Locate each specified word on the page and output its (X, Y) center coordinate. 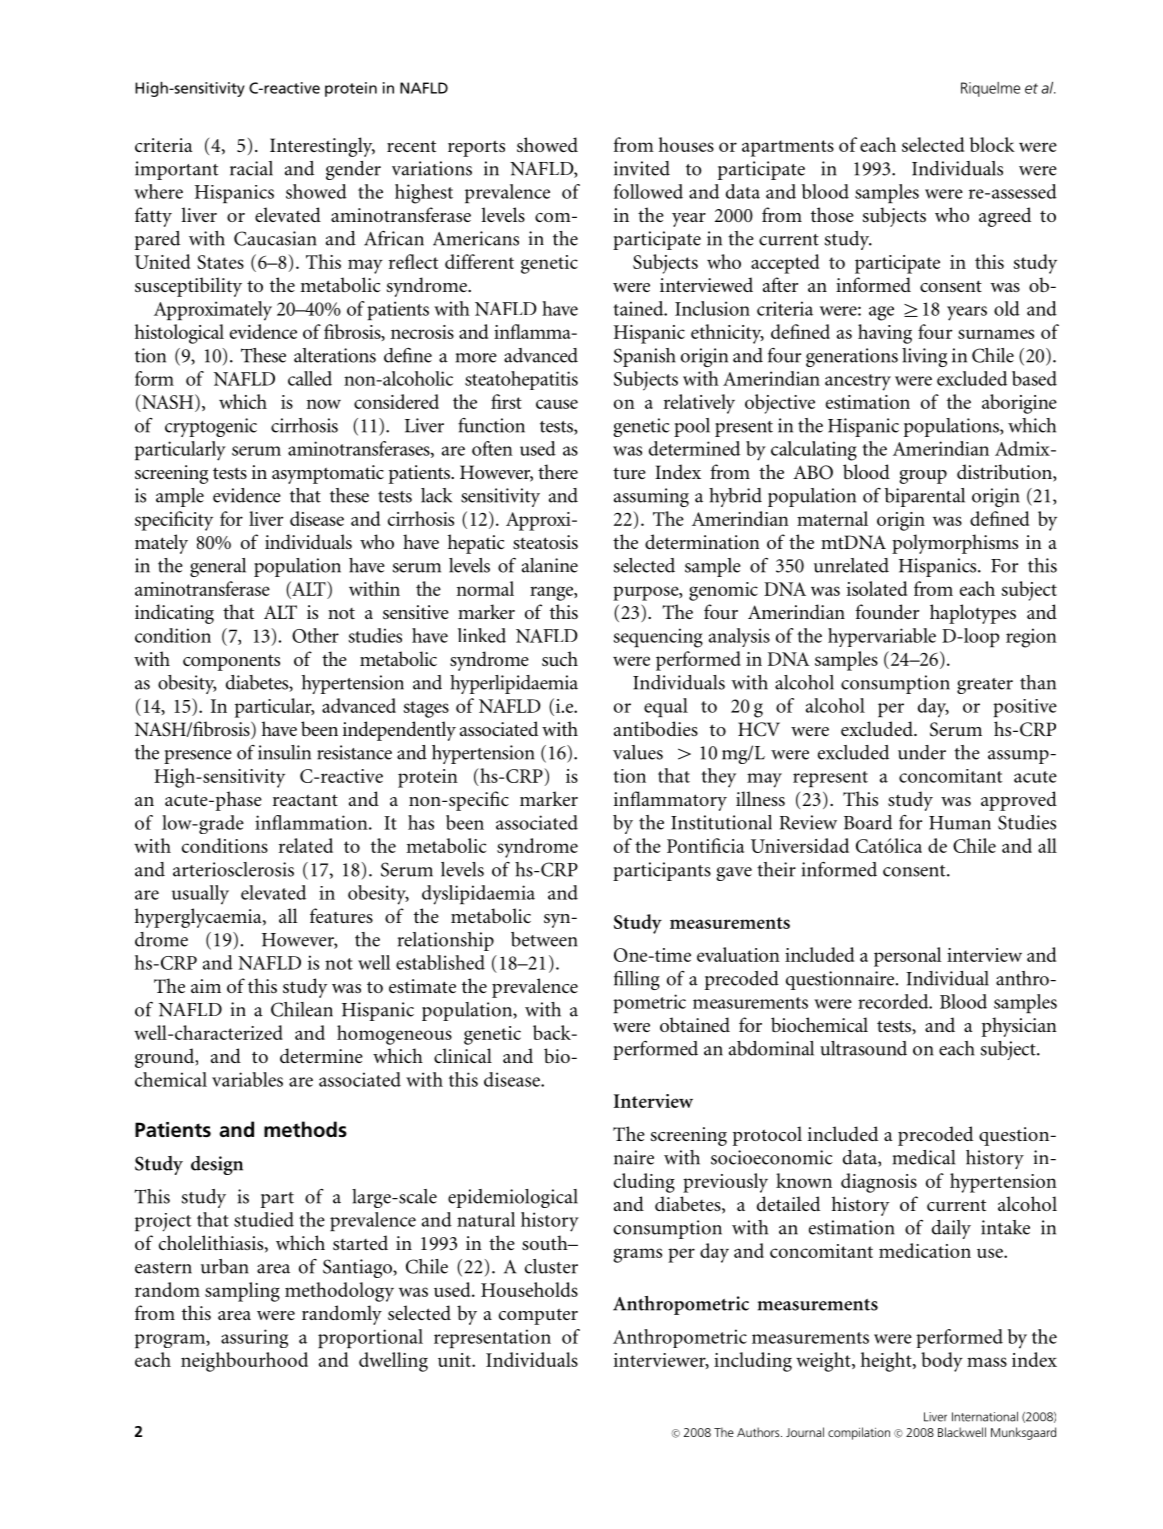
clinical (463, 1055)
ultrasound (863, 1048)
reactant (305, 800)
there (558, 471)
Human (960, 823)
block (992, 144)
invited (642, 168)
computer (538, 1316)
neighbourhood (244, 1362)
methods (305, 1129)
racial (251, 168)
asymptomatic (328, 474)
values (638, 752)
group (923, 477)
